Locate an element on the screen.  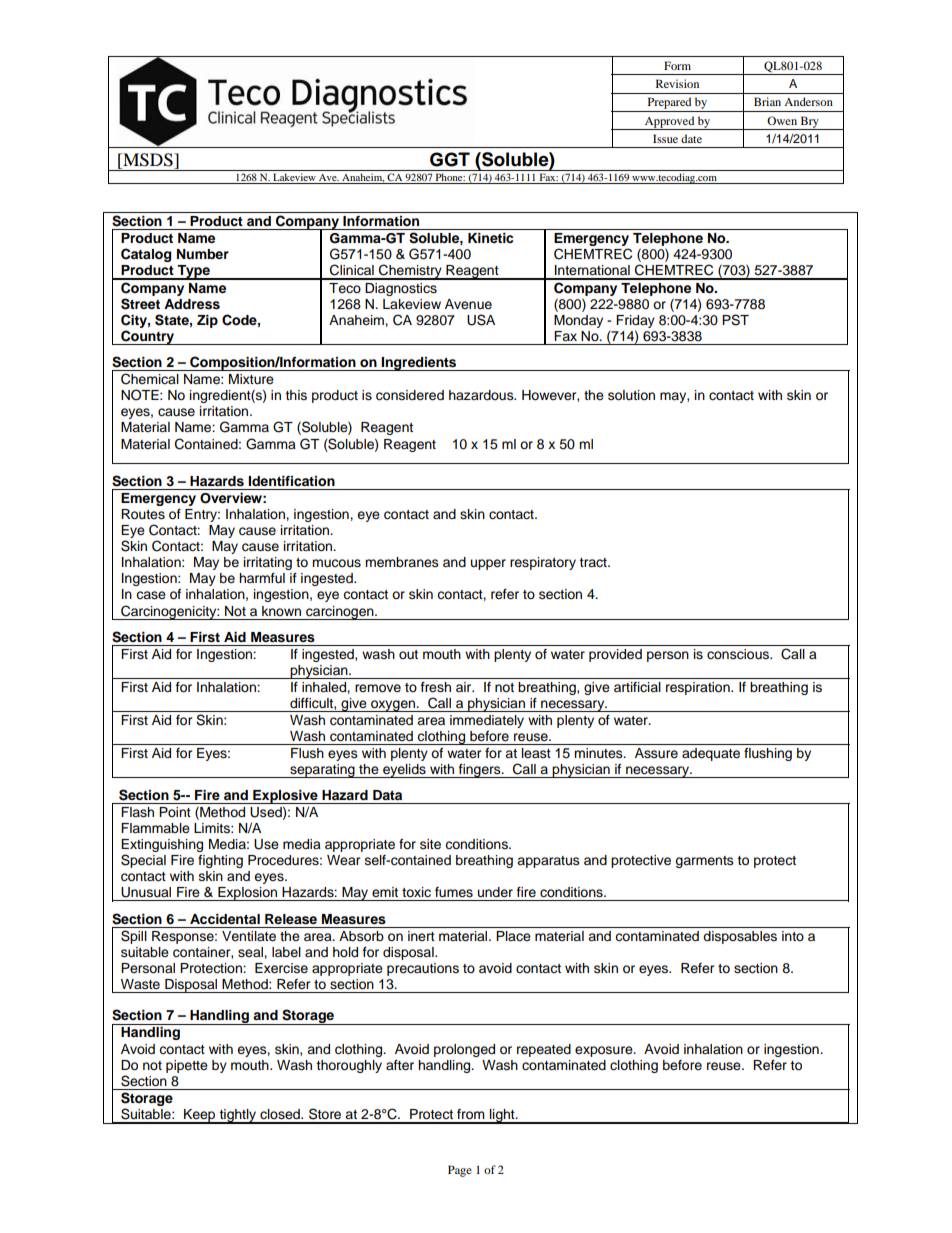
Mixture is located at coordinates (251, 379).
